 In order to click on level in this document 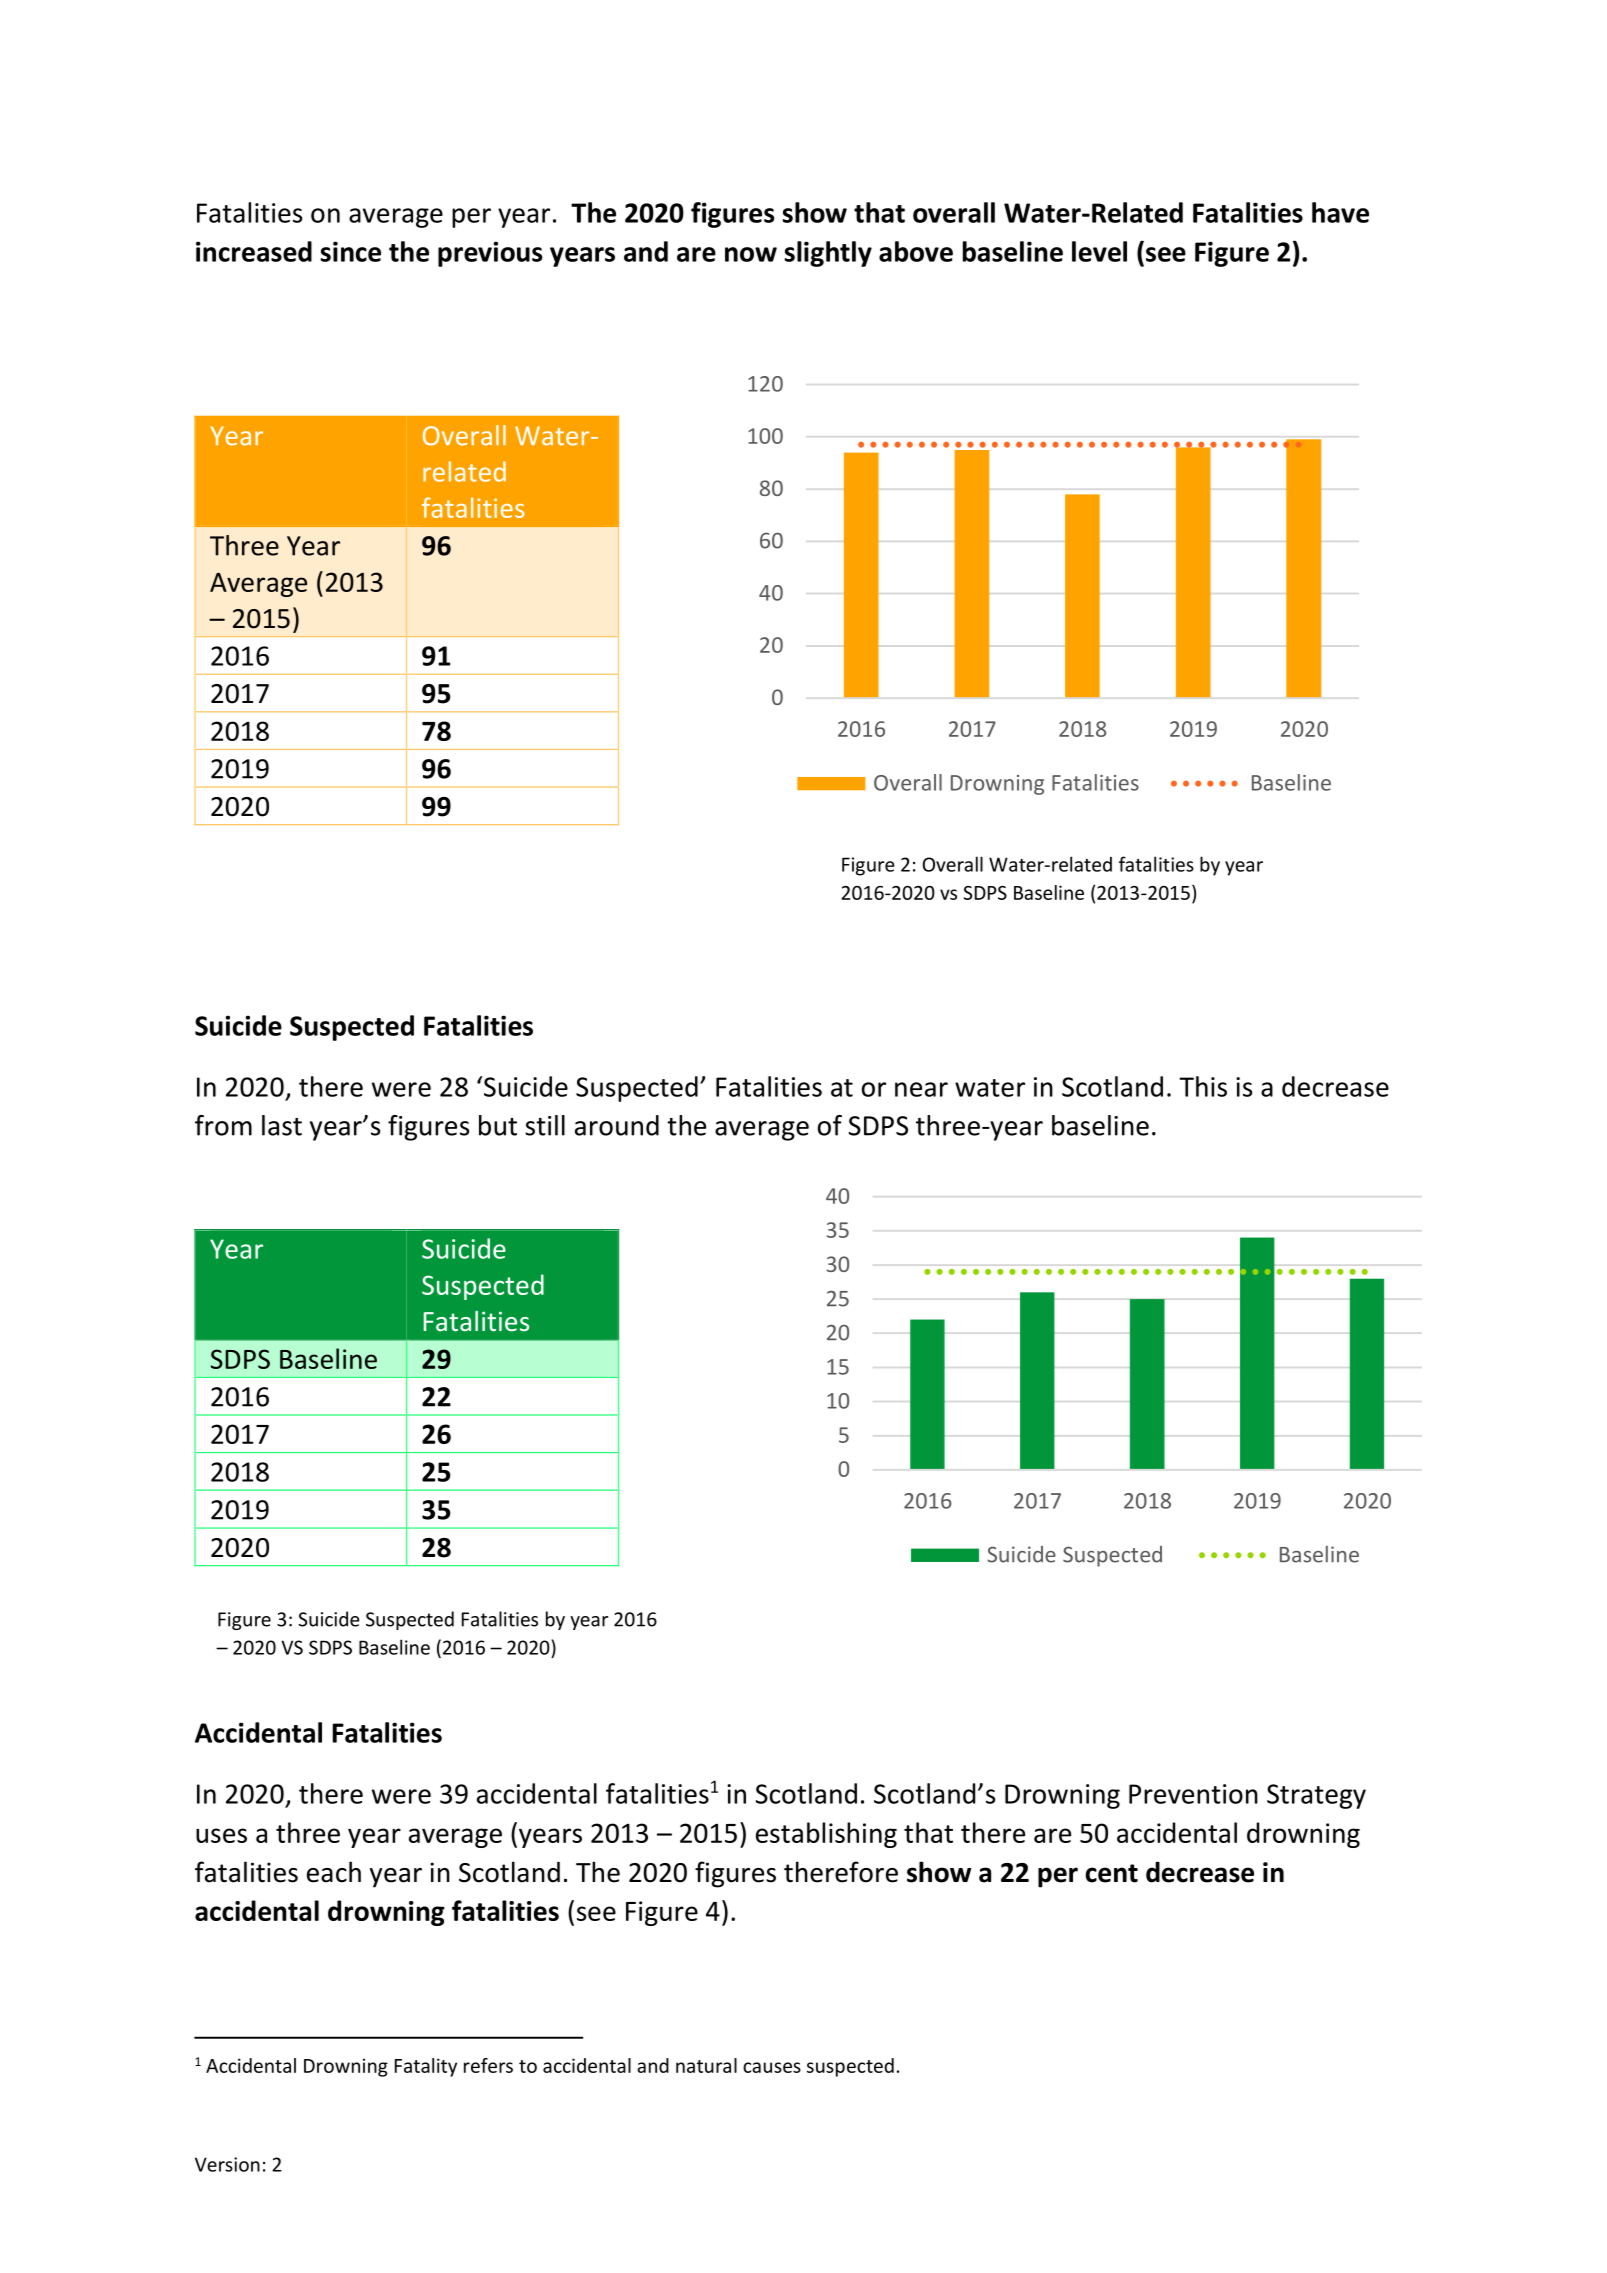, I will do `click(1099, 251)`.
